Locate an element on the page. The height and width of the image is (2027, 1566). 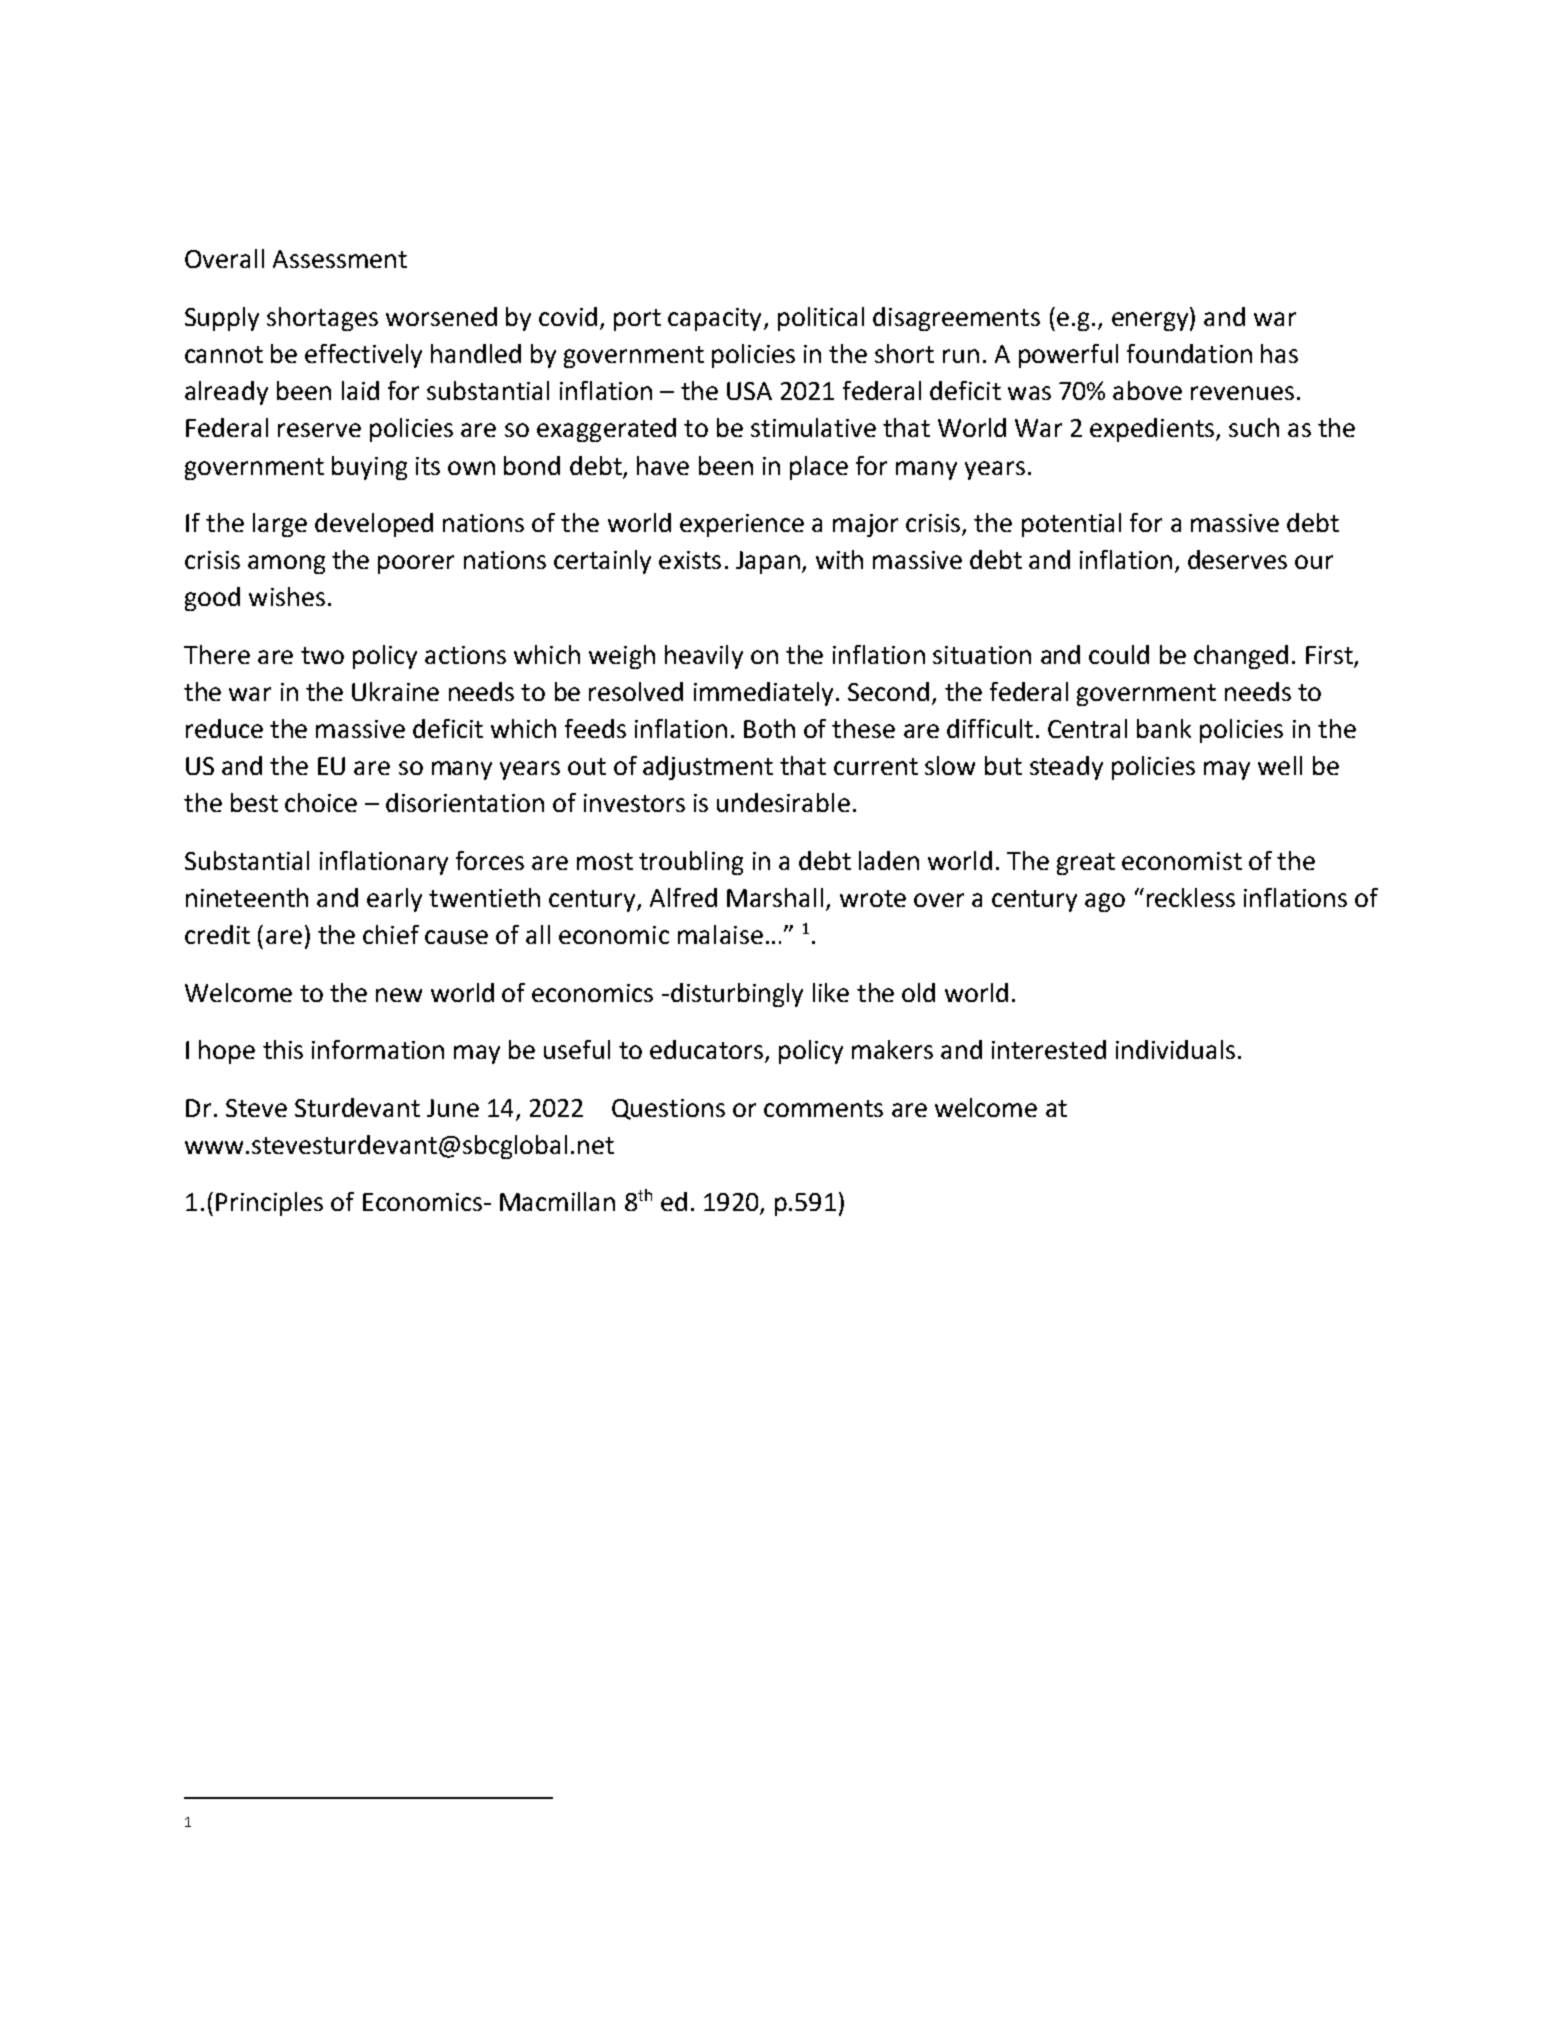
political is located at coordinates (821, 319).
